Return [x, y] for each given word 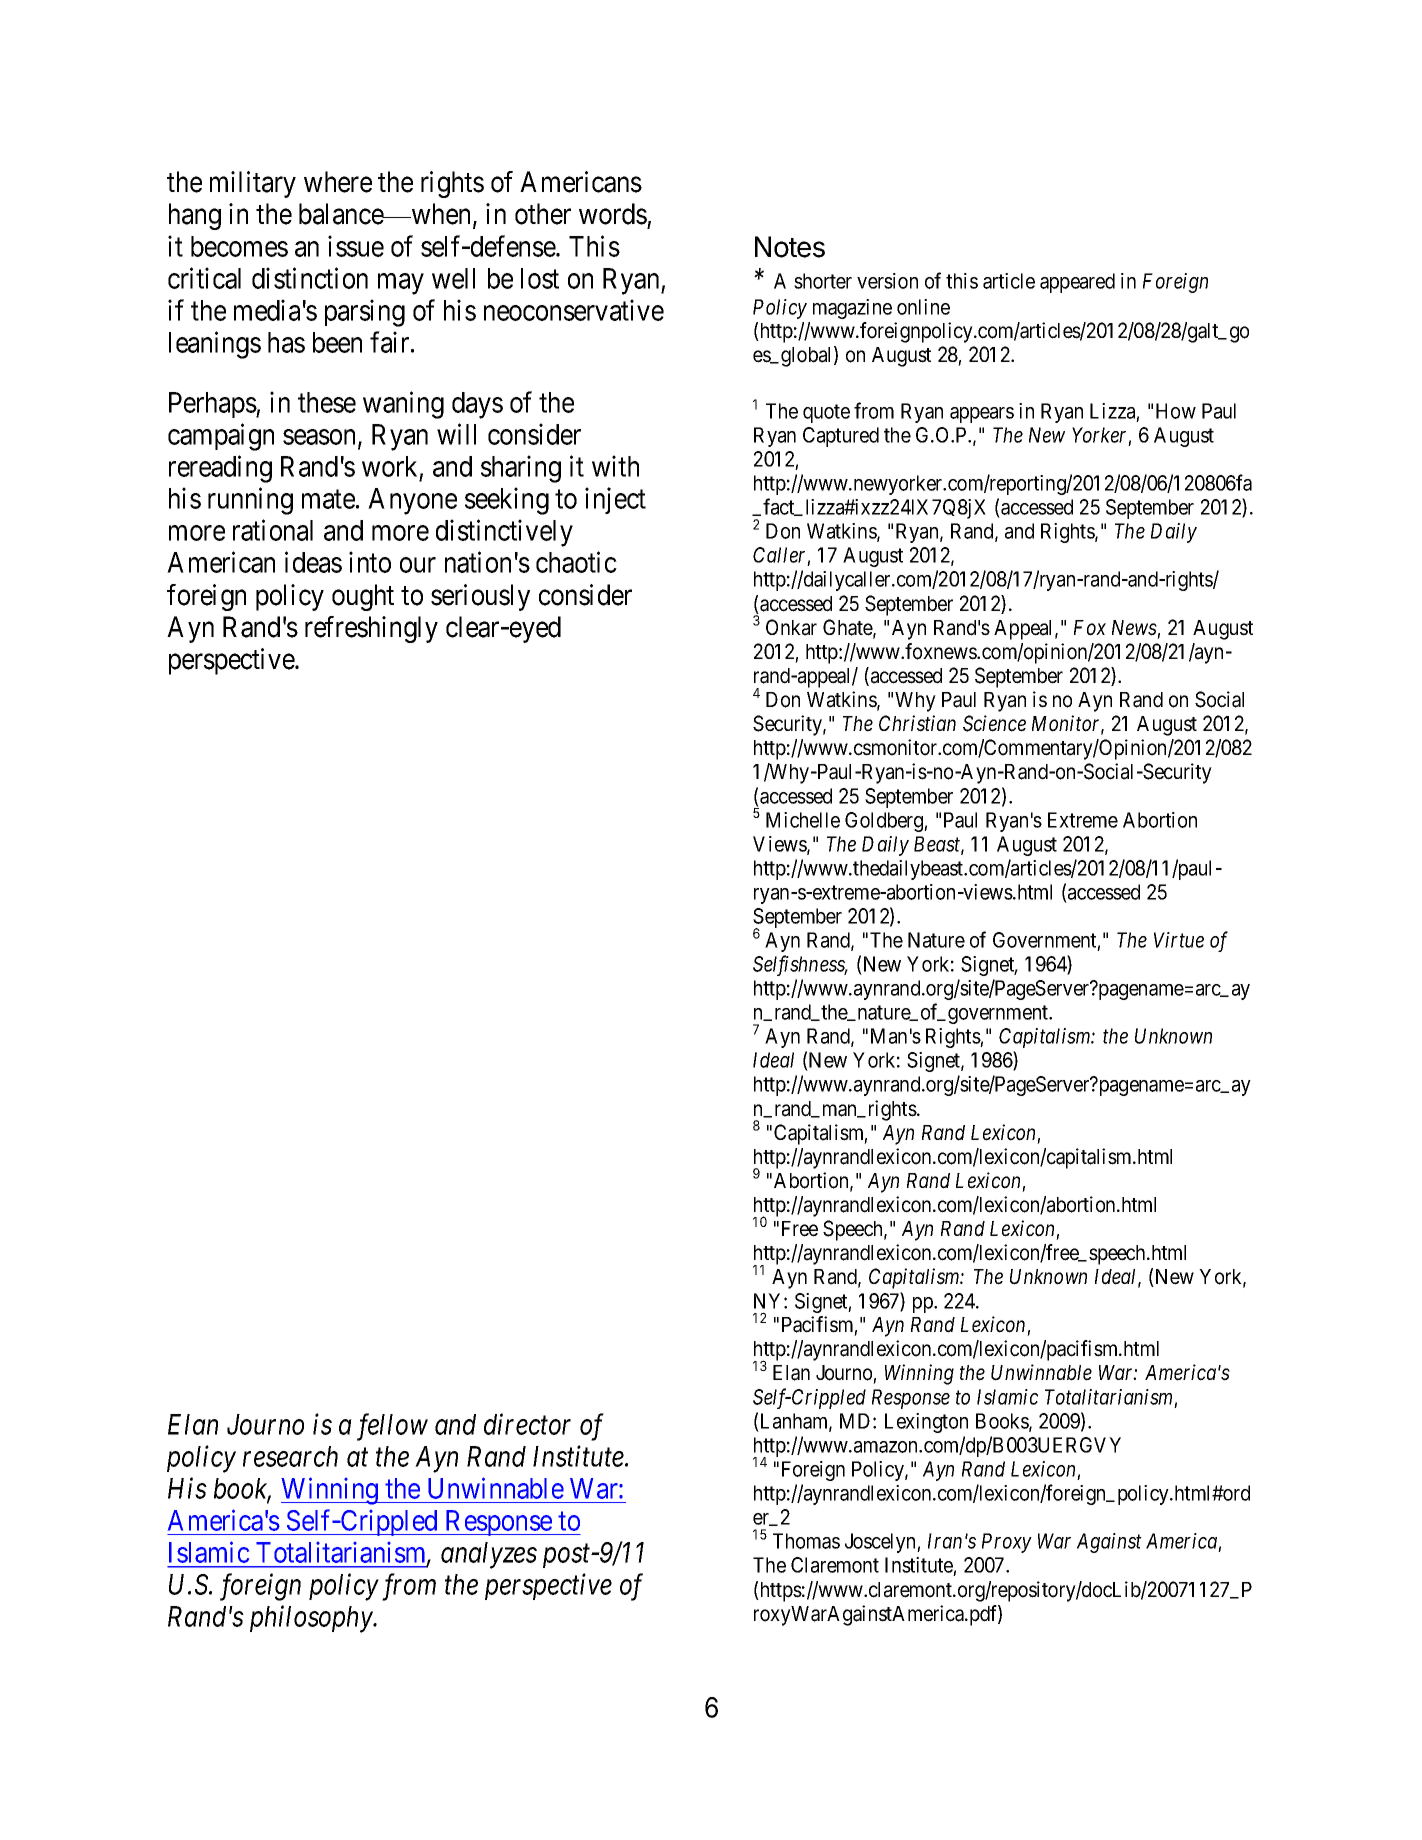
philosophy [312, 1619]
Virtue [1179, 940]
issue [356, 246]
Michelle [803, 820]
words [613, 214]
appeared [1077, 283]
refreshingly [371, 629]
